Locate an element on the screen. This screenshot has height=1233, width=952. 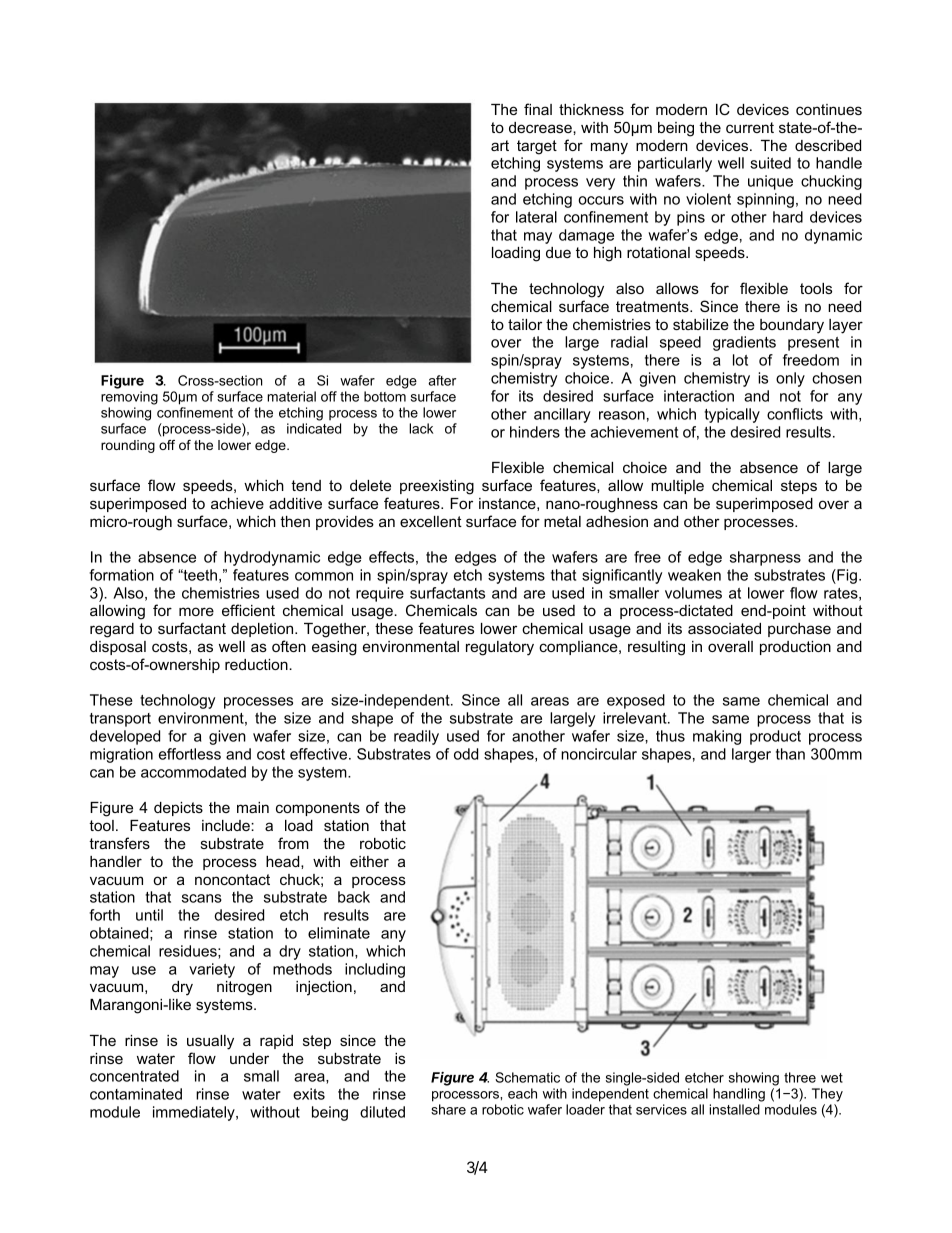
then is located at coordinates (295, 521).
